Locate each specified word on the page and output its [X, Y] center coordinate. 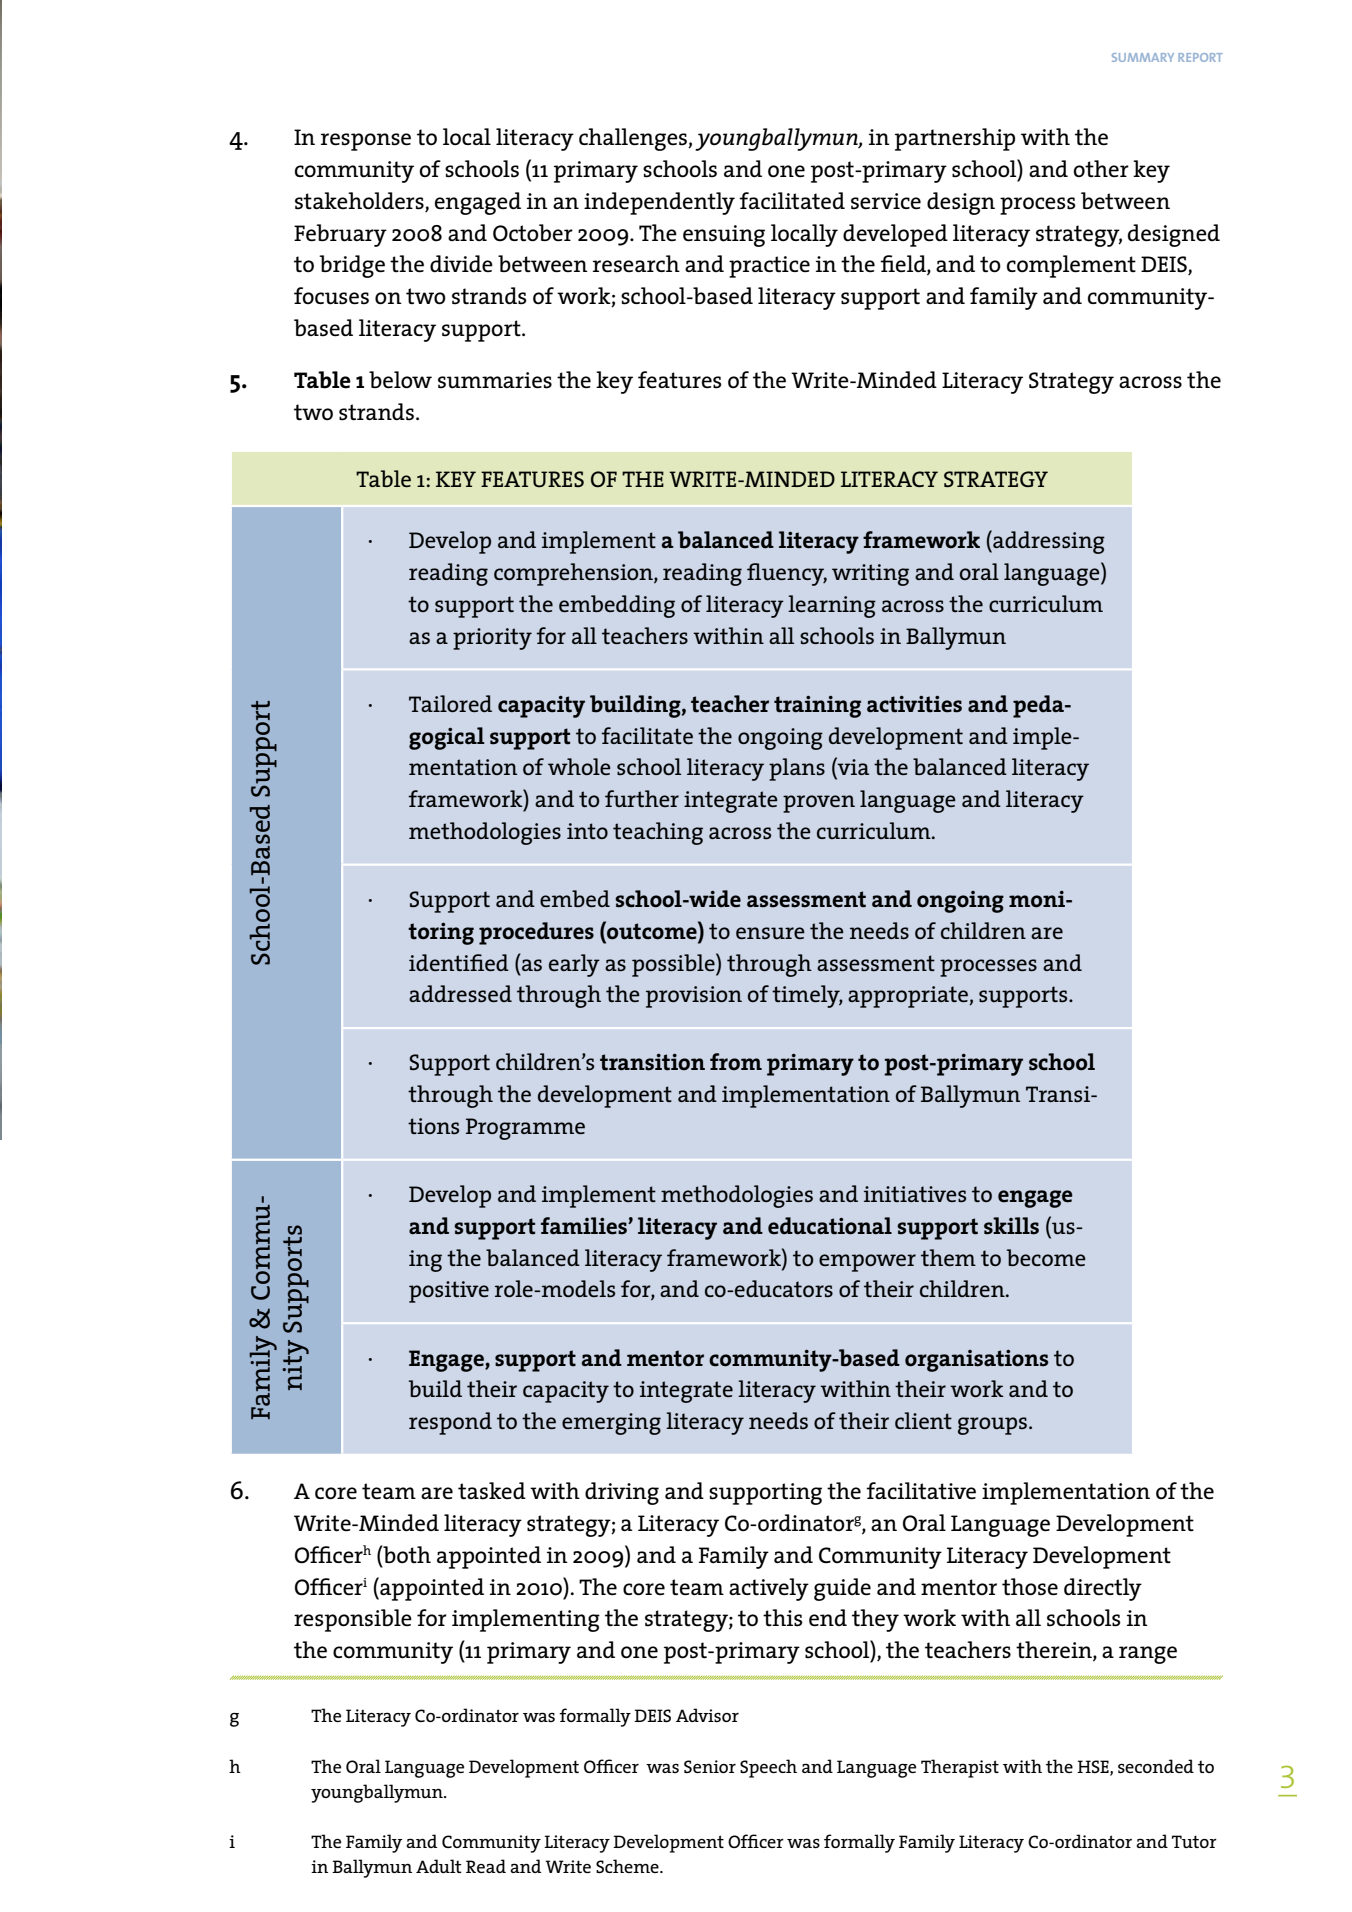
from [736, 1062]
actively [769, 1589]
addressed [460, 993]
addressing [1048, 542]
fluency [787, 574]
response [366, 142]
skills [1011, 1226]
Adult [438, 1866]
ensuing [724, 236]
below [400, 380]
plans [797, 769]
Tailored [450, 703]
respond [450, 1423]
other [1101, 169]
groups [994, 1426]
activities [914, 704]
